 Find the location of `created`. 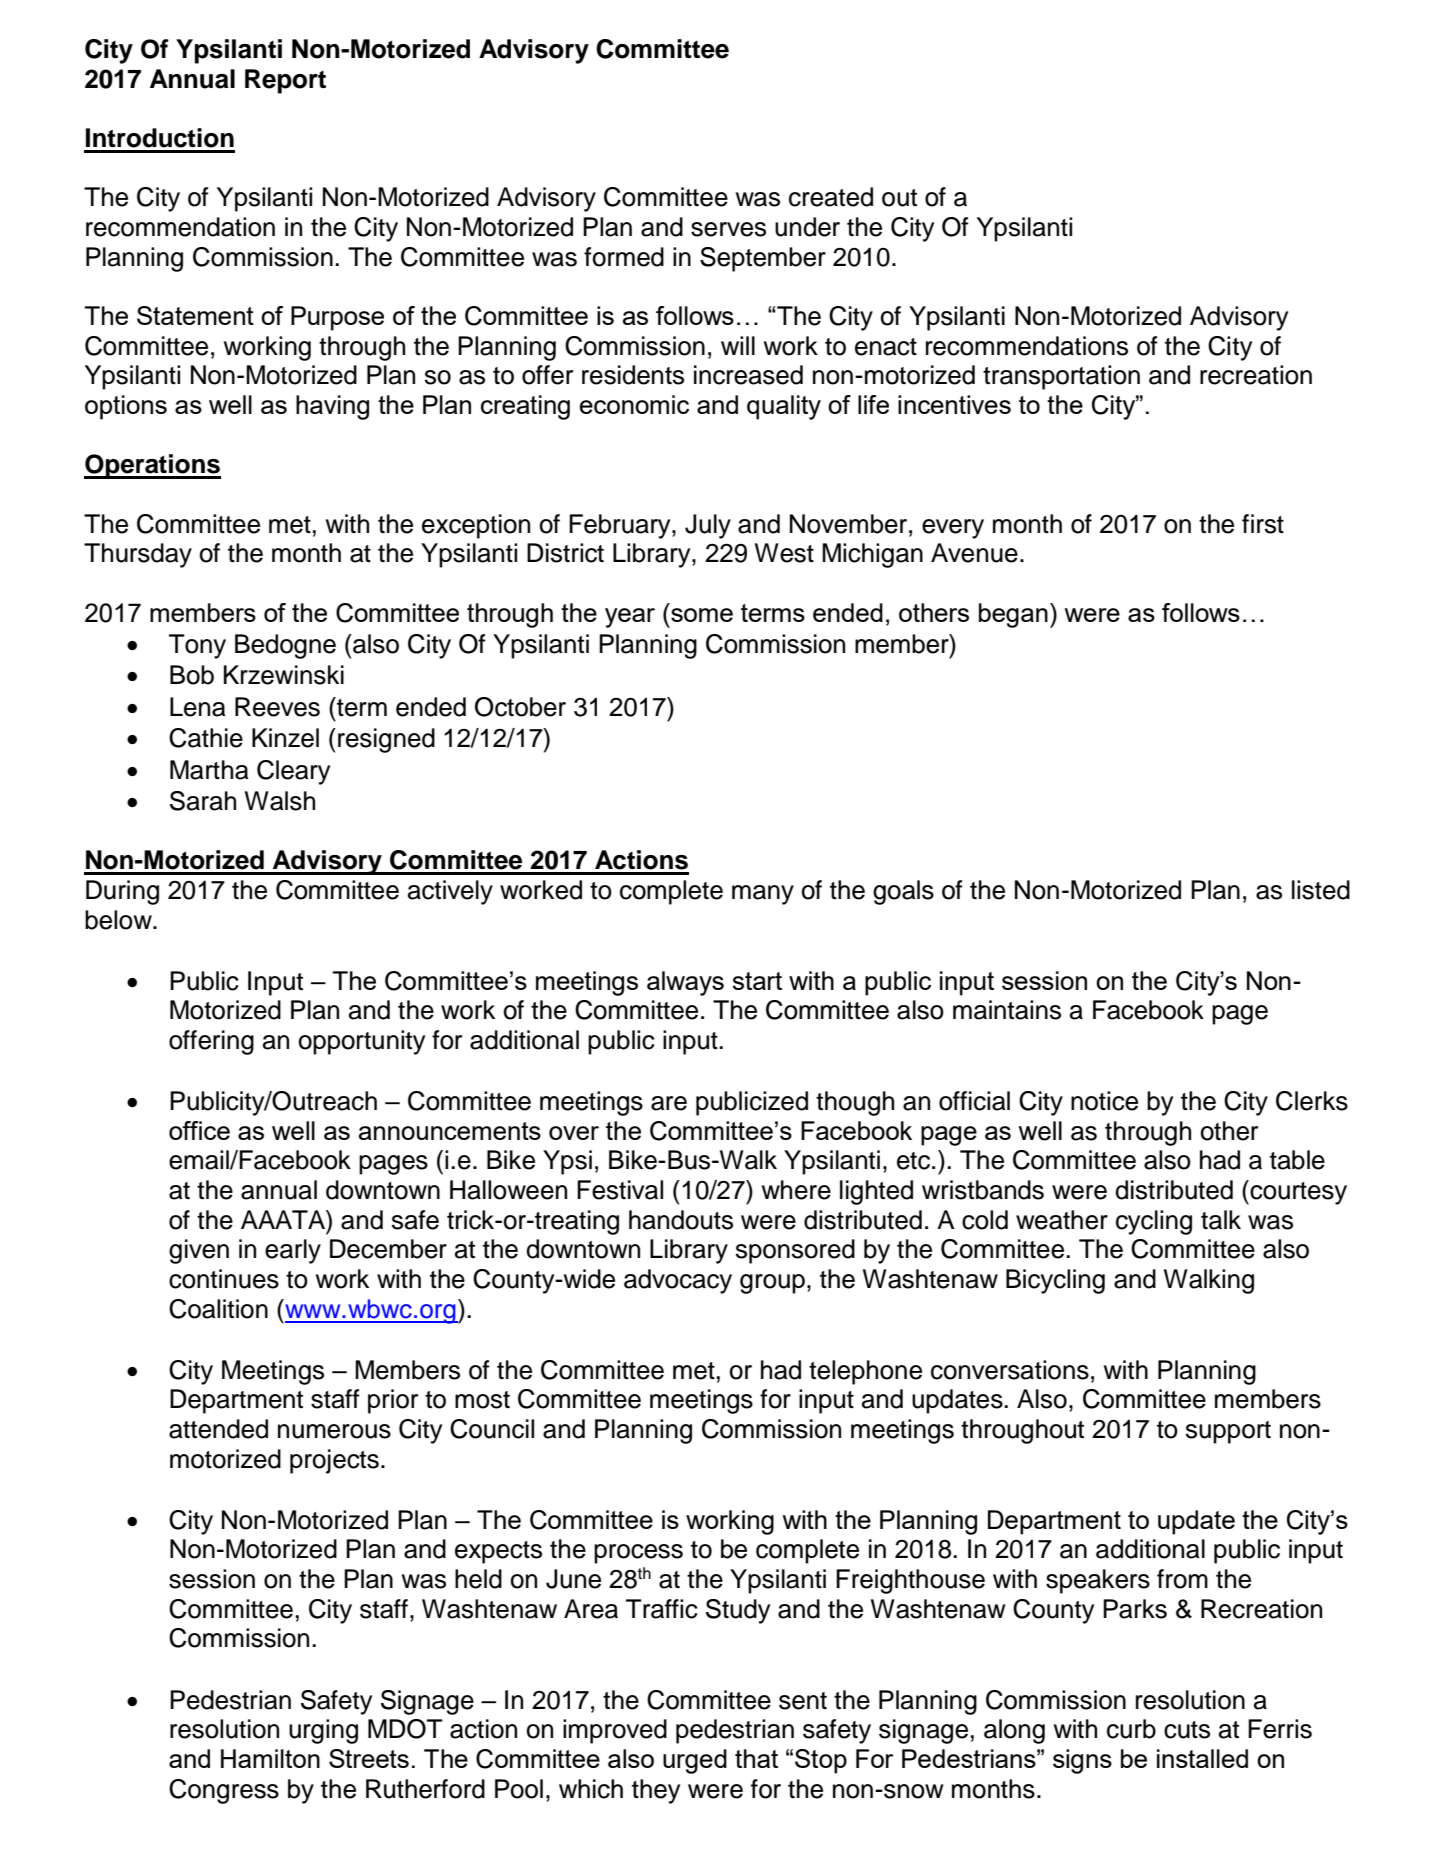

created is located at coordinates (831, 197).
